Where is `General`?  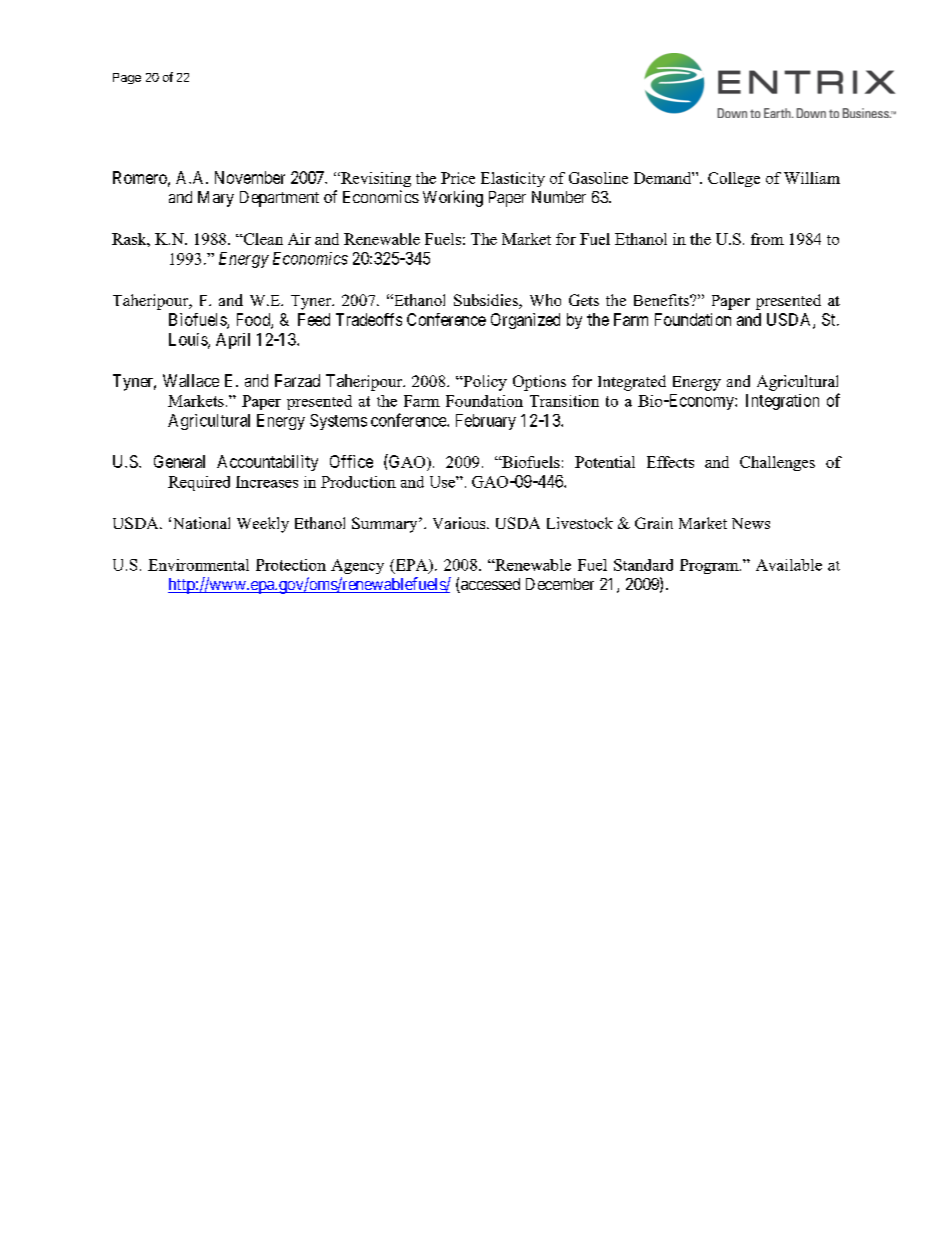
General is located at coordinates (179, 461).
